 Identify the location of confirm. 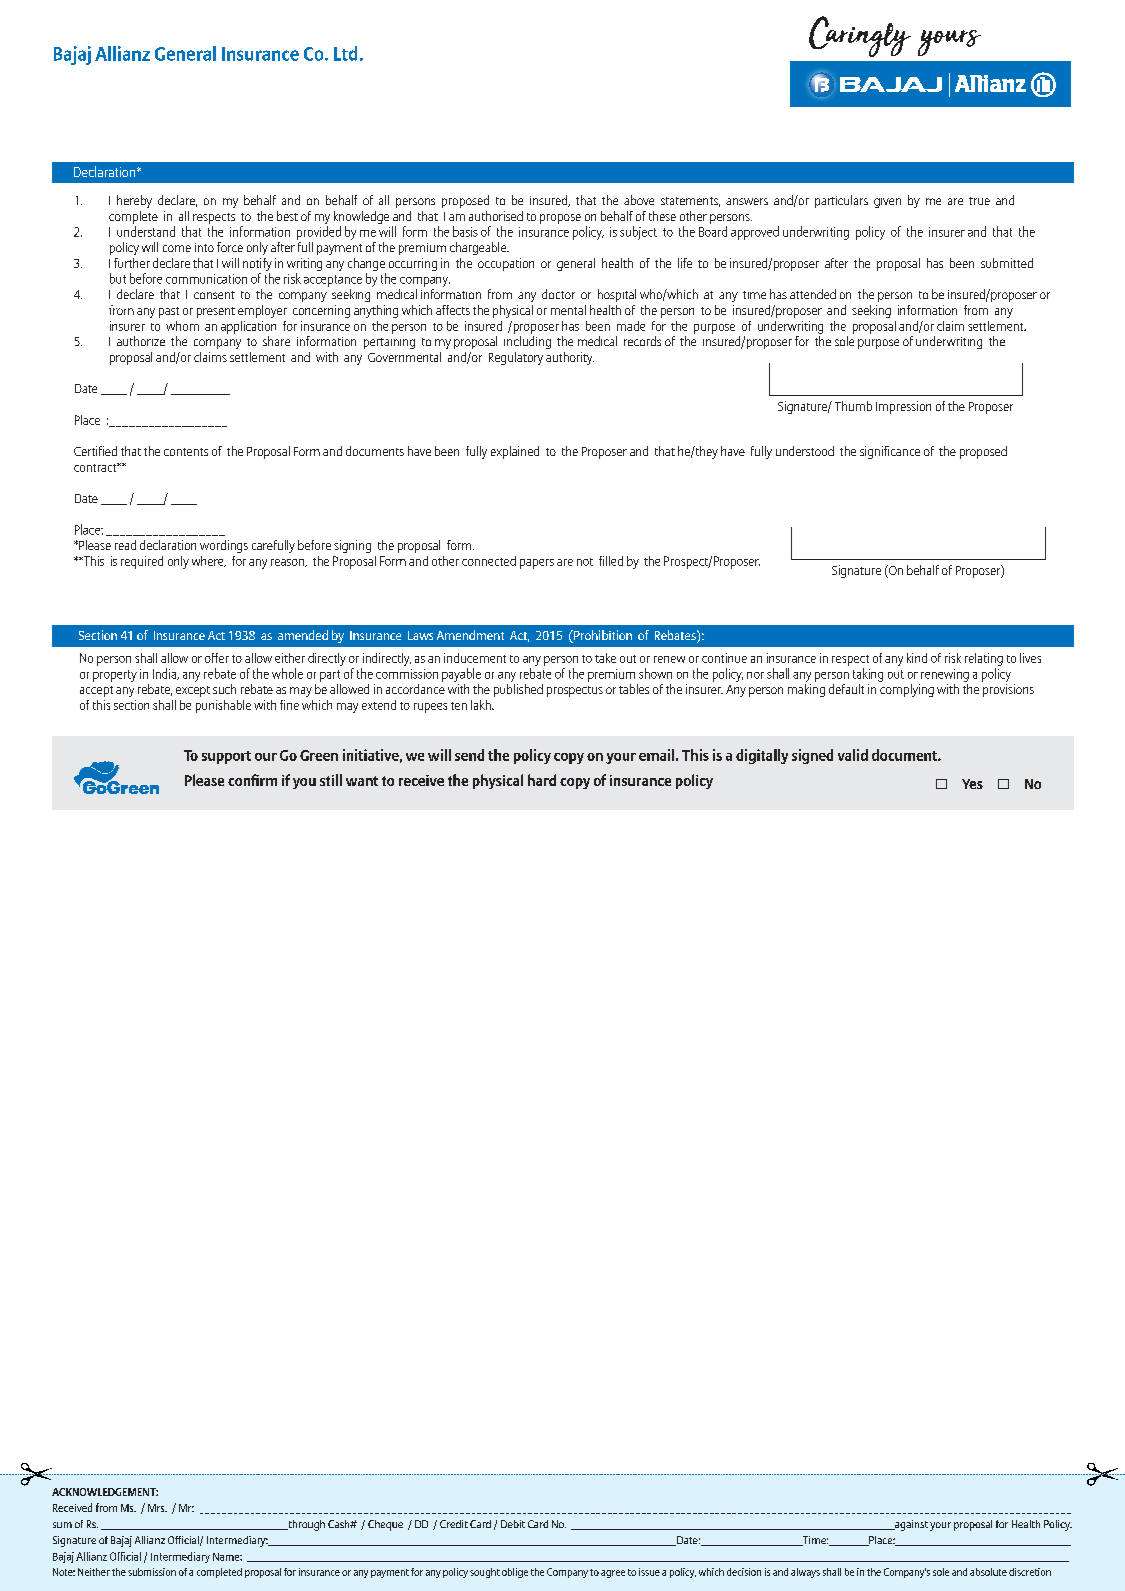
(252, 780).
